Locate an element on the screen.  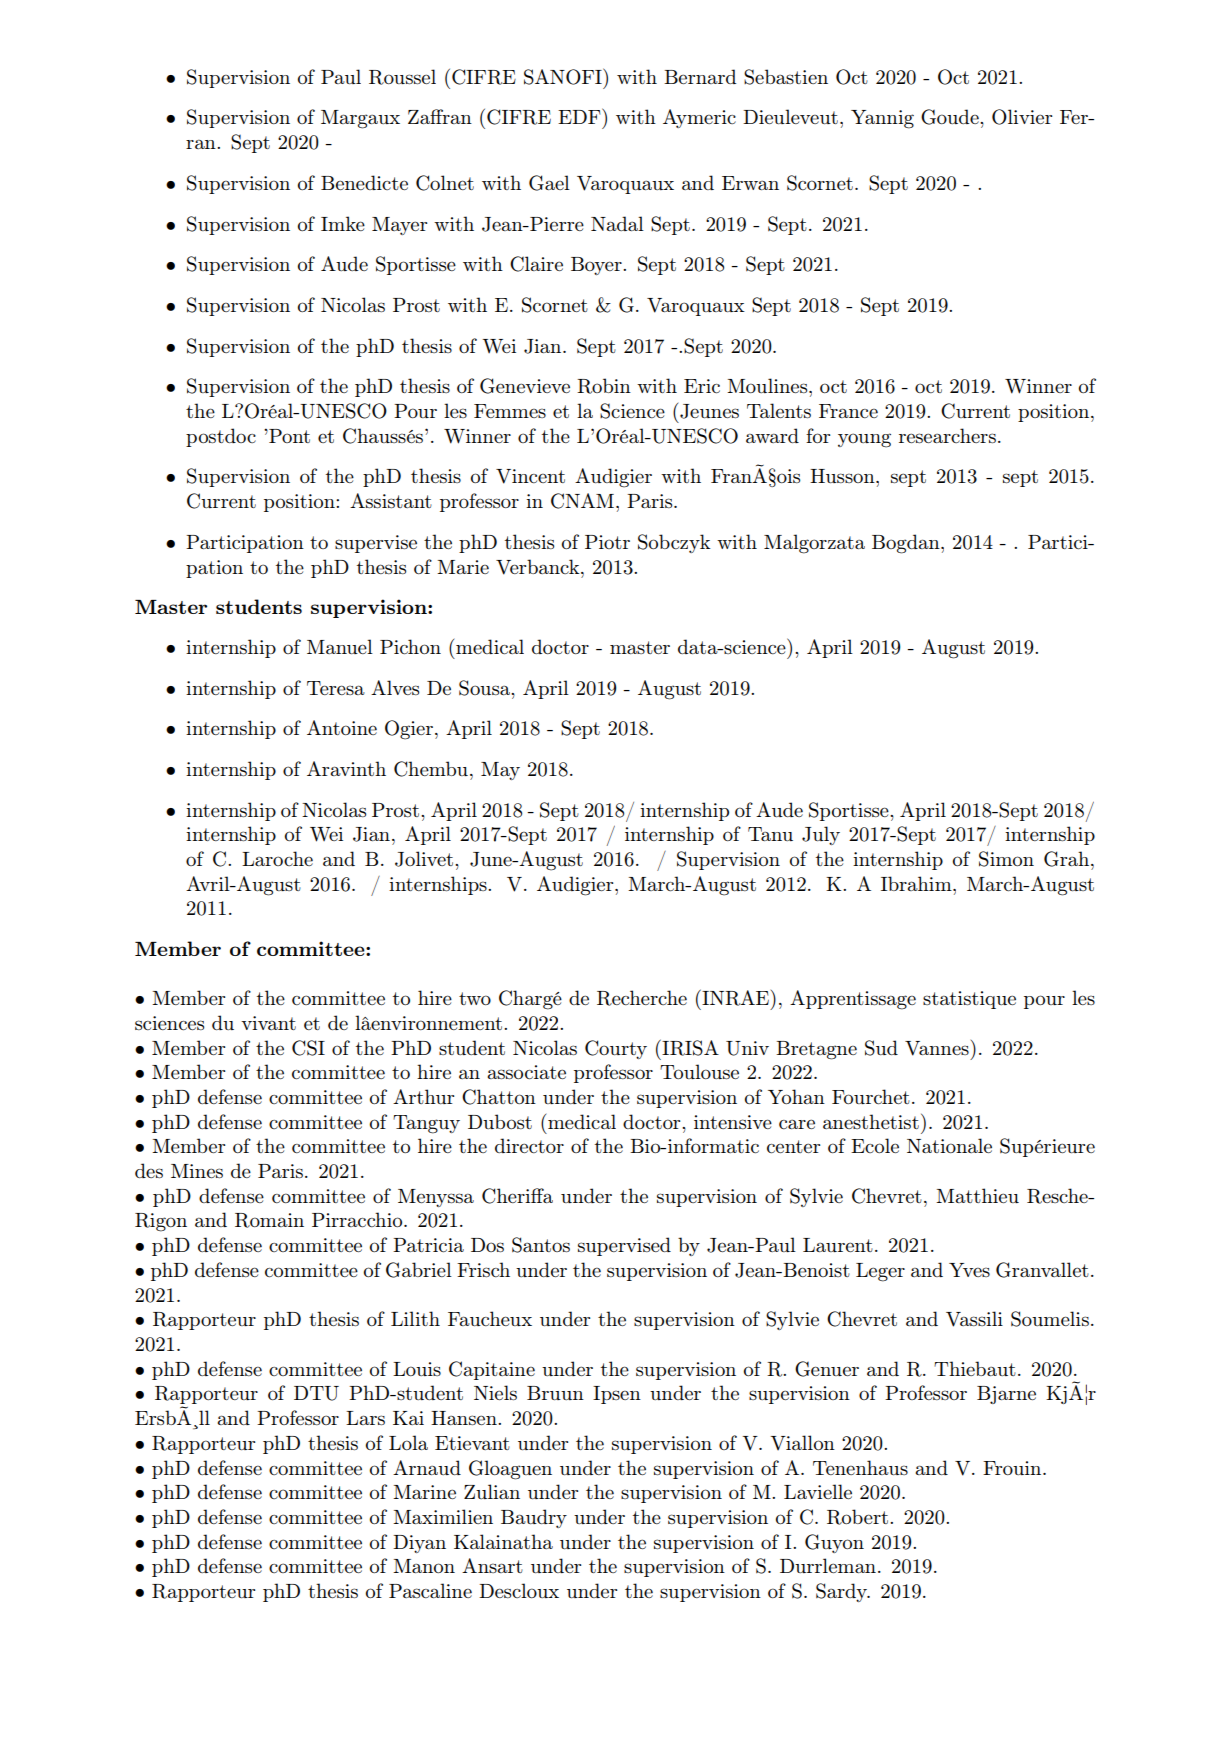
Nationale is located at coordinates (949, 1145).
